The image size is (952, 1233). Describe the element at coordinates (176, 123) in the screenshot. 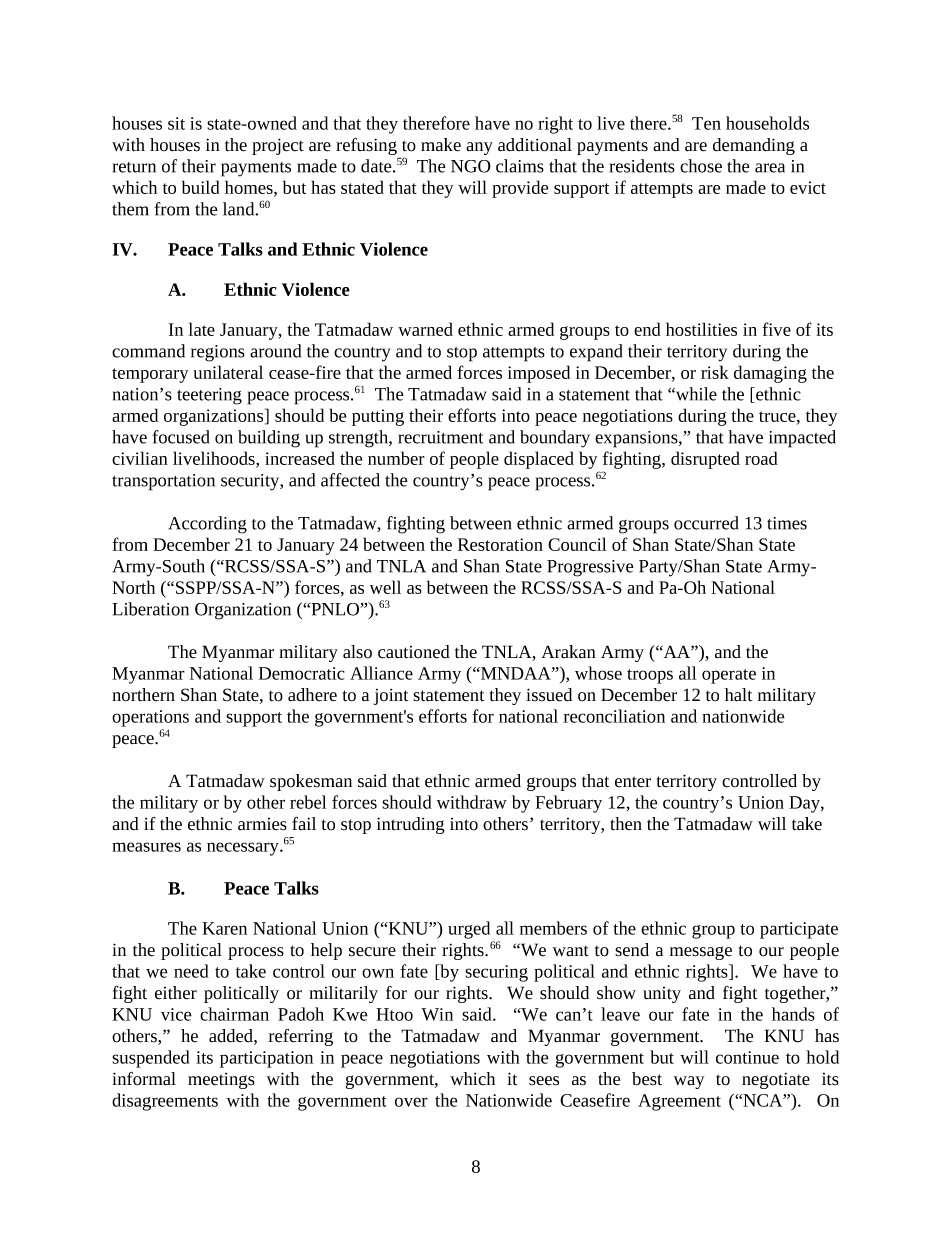

I see `sit` at that location.
